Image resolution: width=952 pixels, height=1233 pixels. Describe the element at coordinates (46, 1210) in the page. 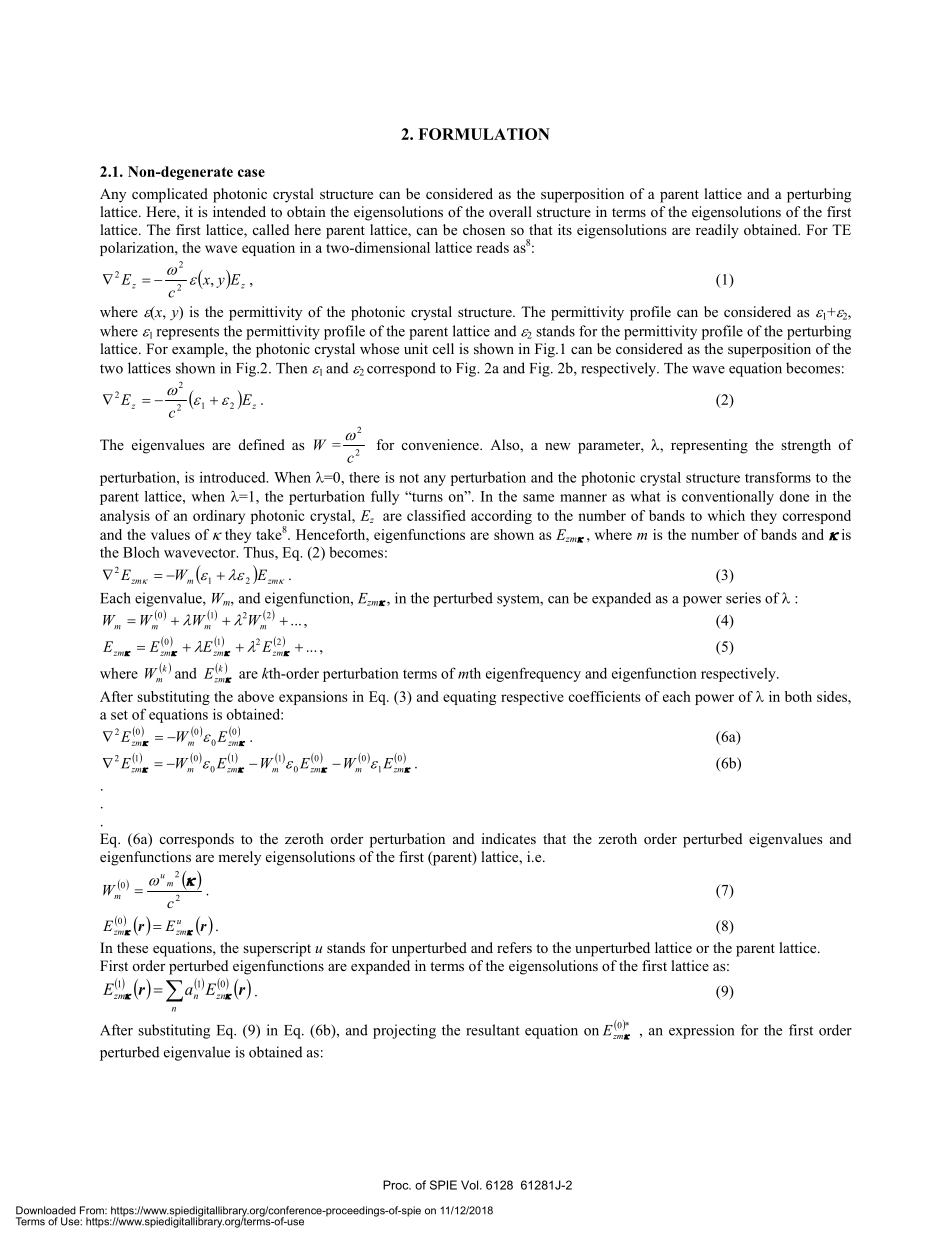

I see `Downloaded` at that location.
